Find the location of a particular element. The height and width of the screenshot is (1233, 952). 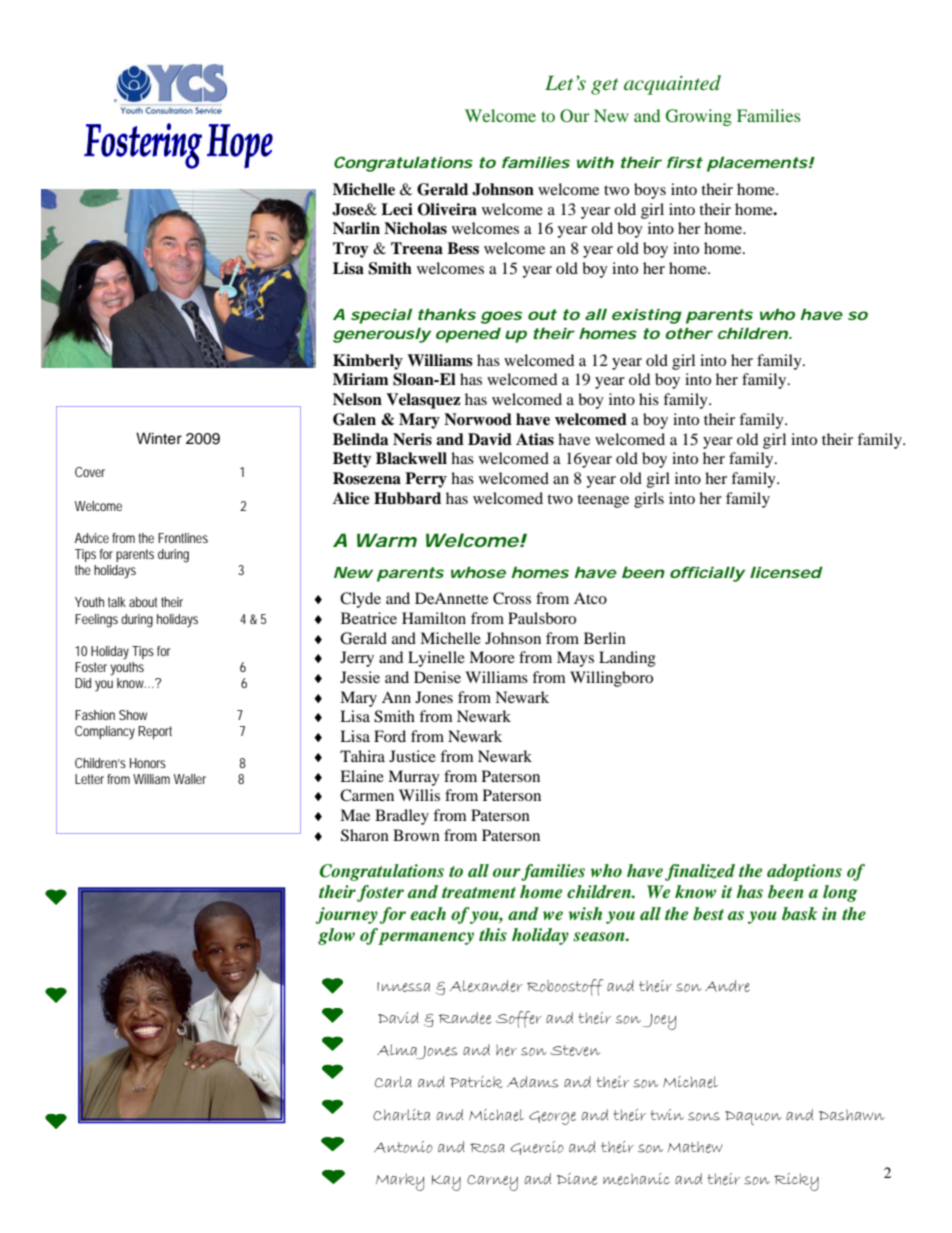

Growing is located at coordinates (699, 117).
